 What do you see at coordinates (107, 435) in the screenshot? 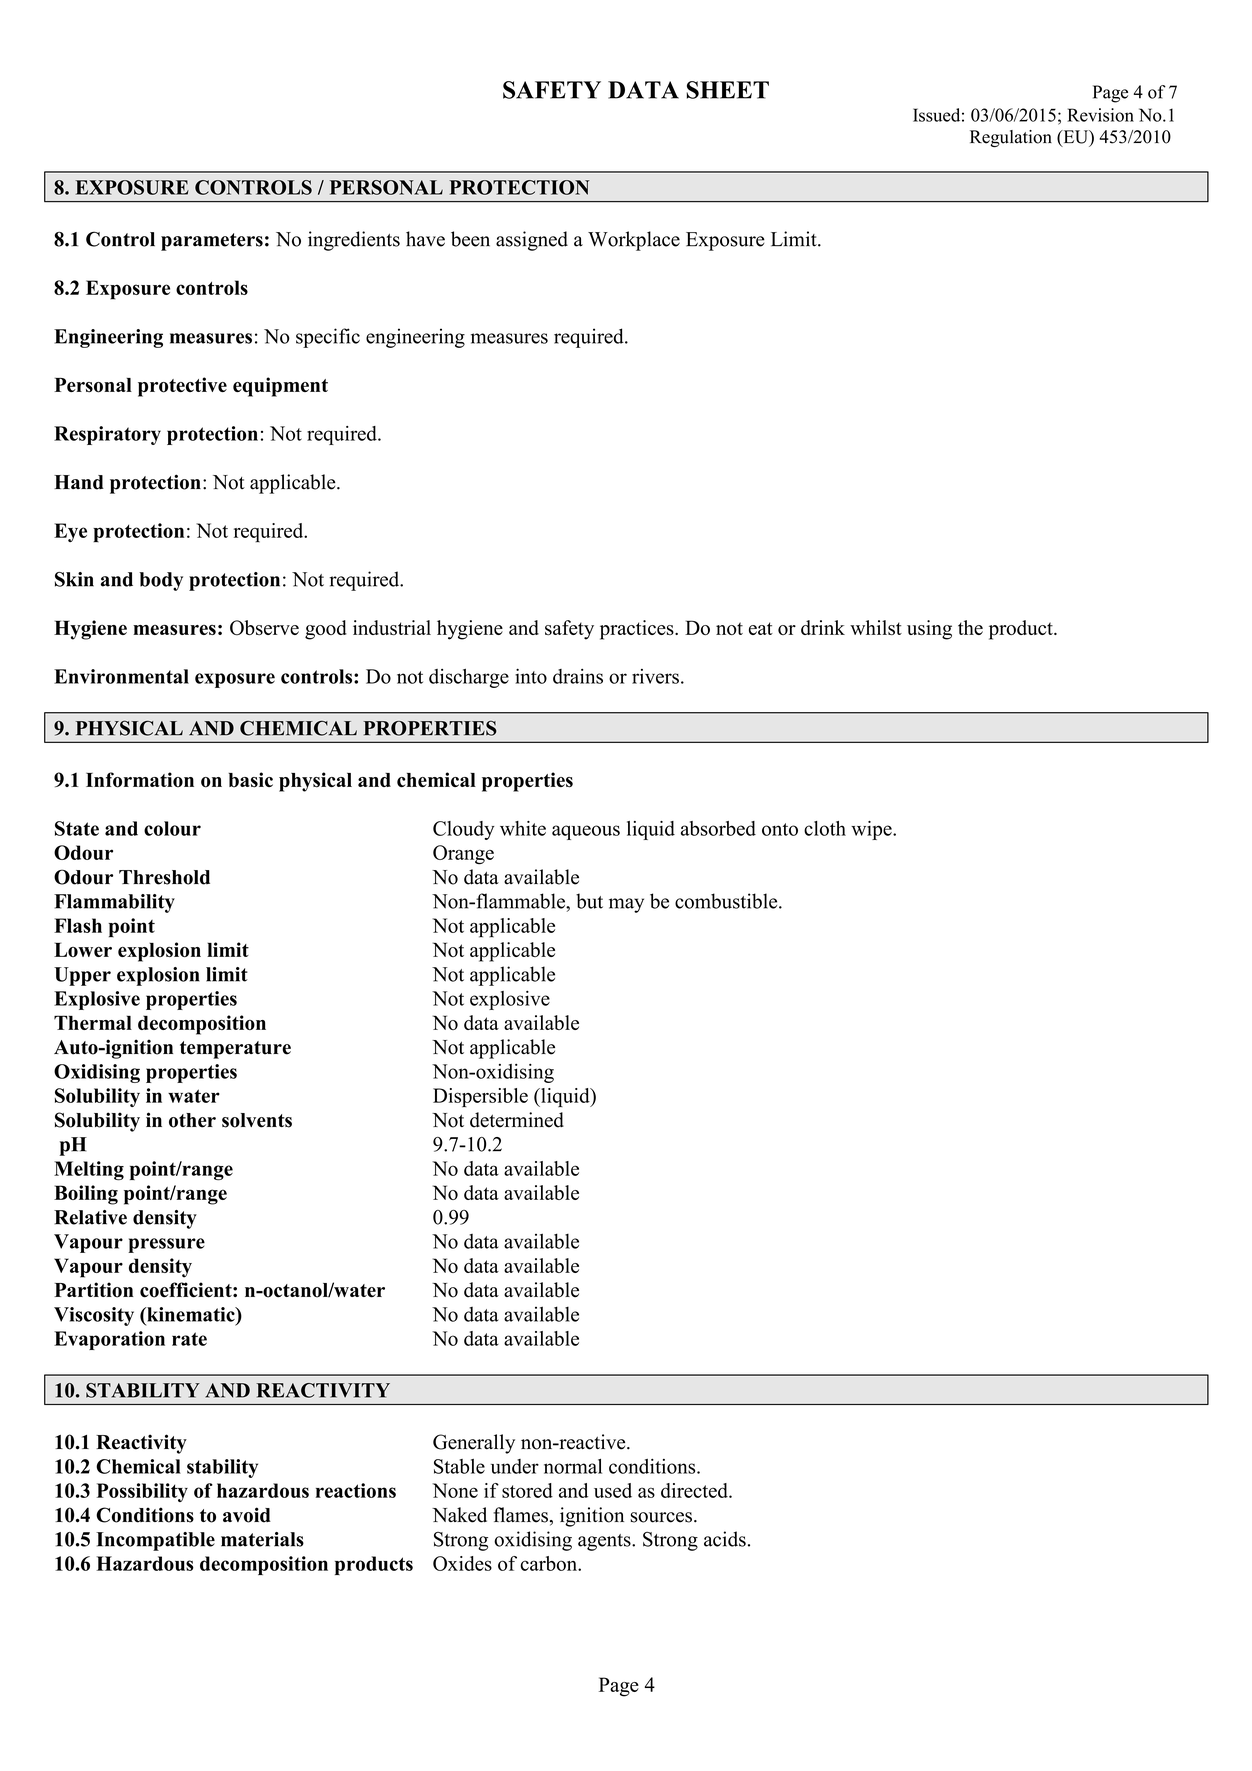
I see `Respiratory` at bounding box center [107, 435].
